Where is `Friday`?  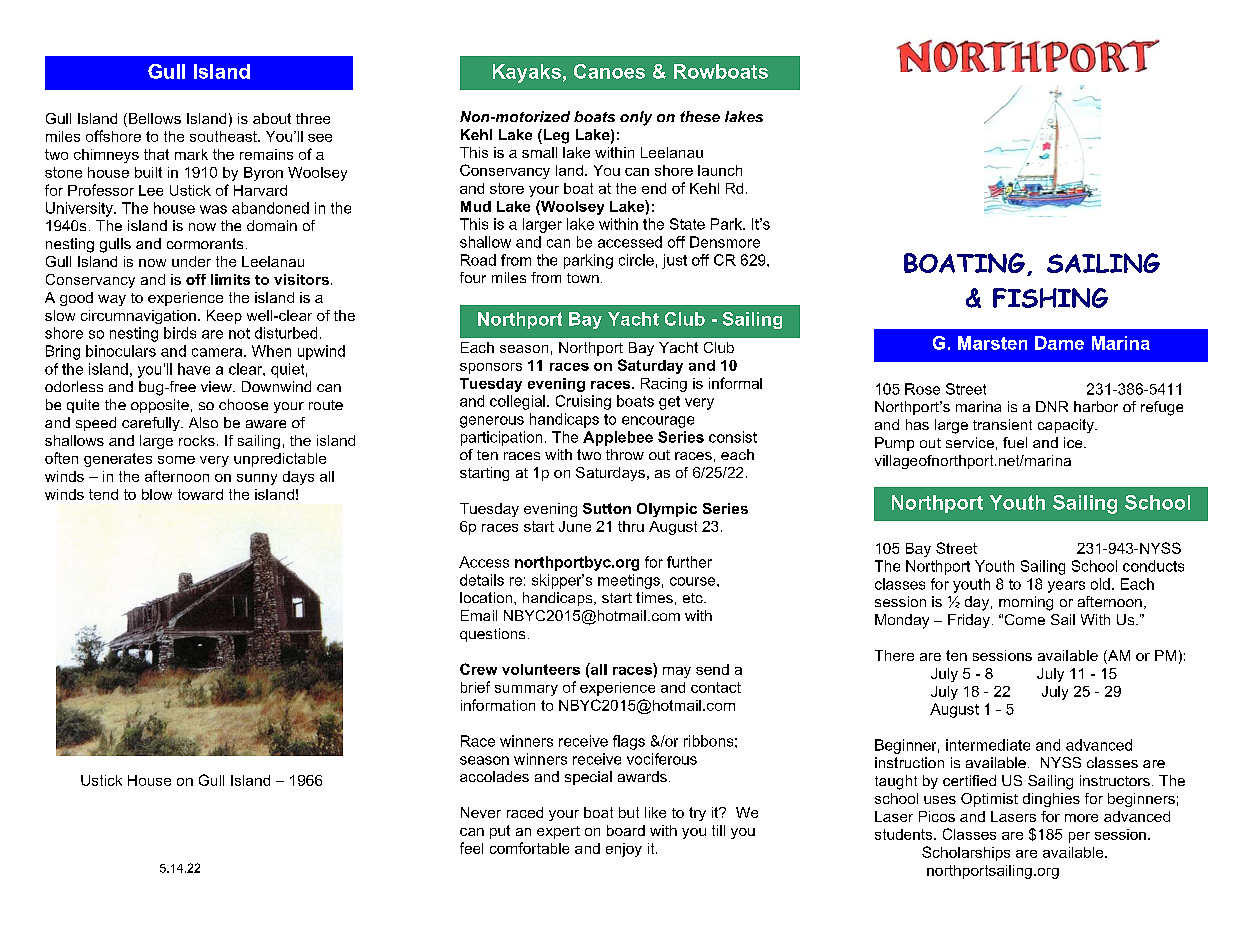 Friday is located at coordinates (969, 621).
